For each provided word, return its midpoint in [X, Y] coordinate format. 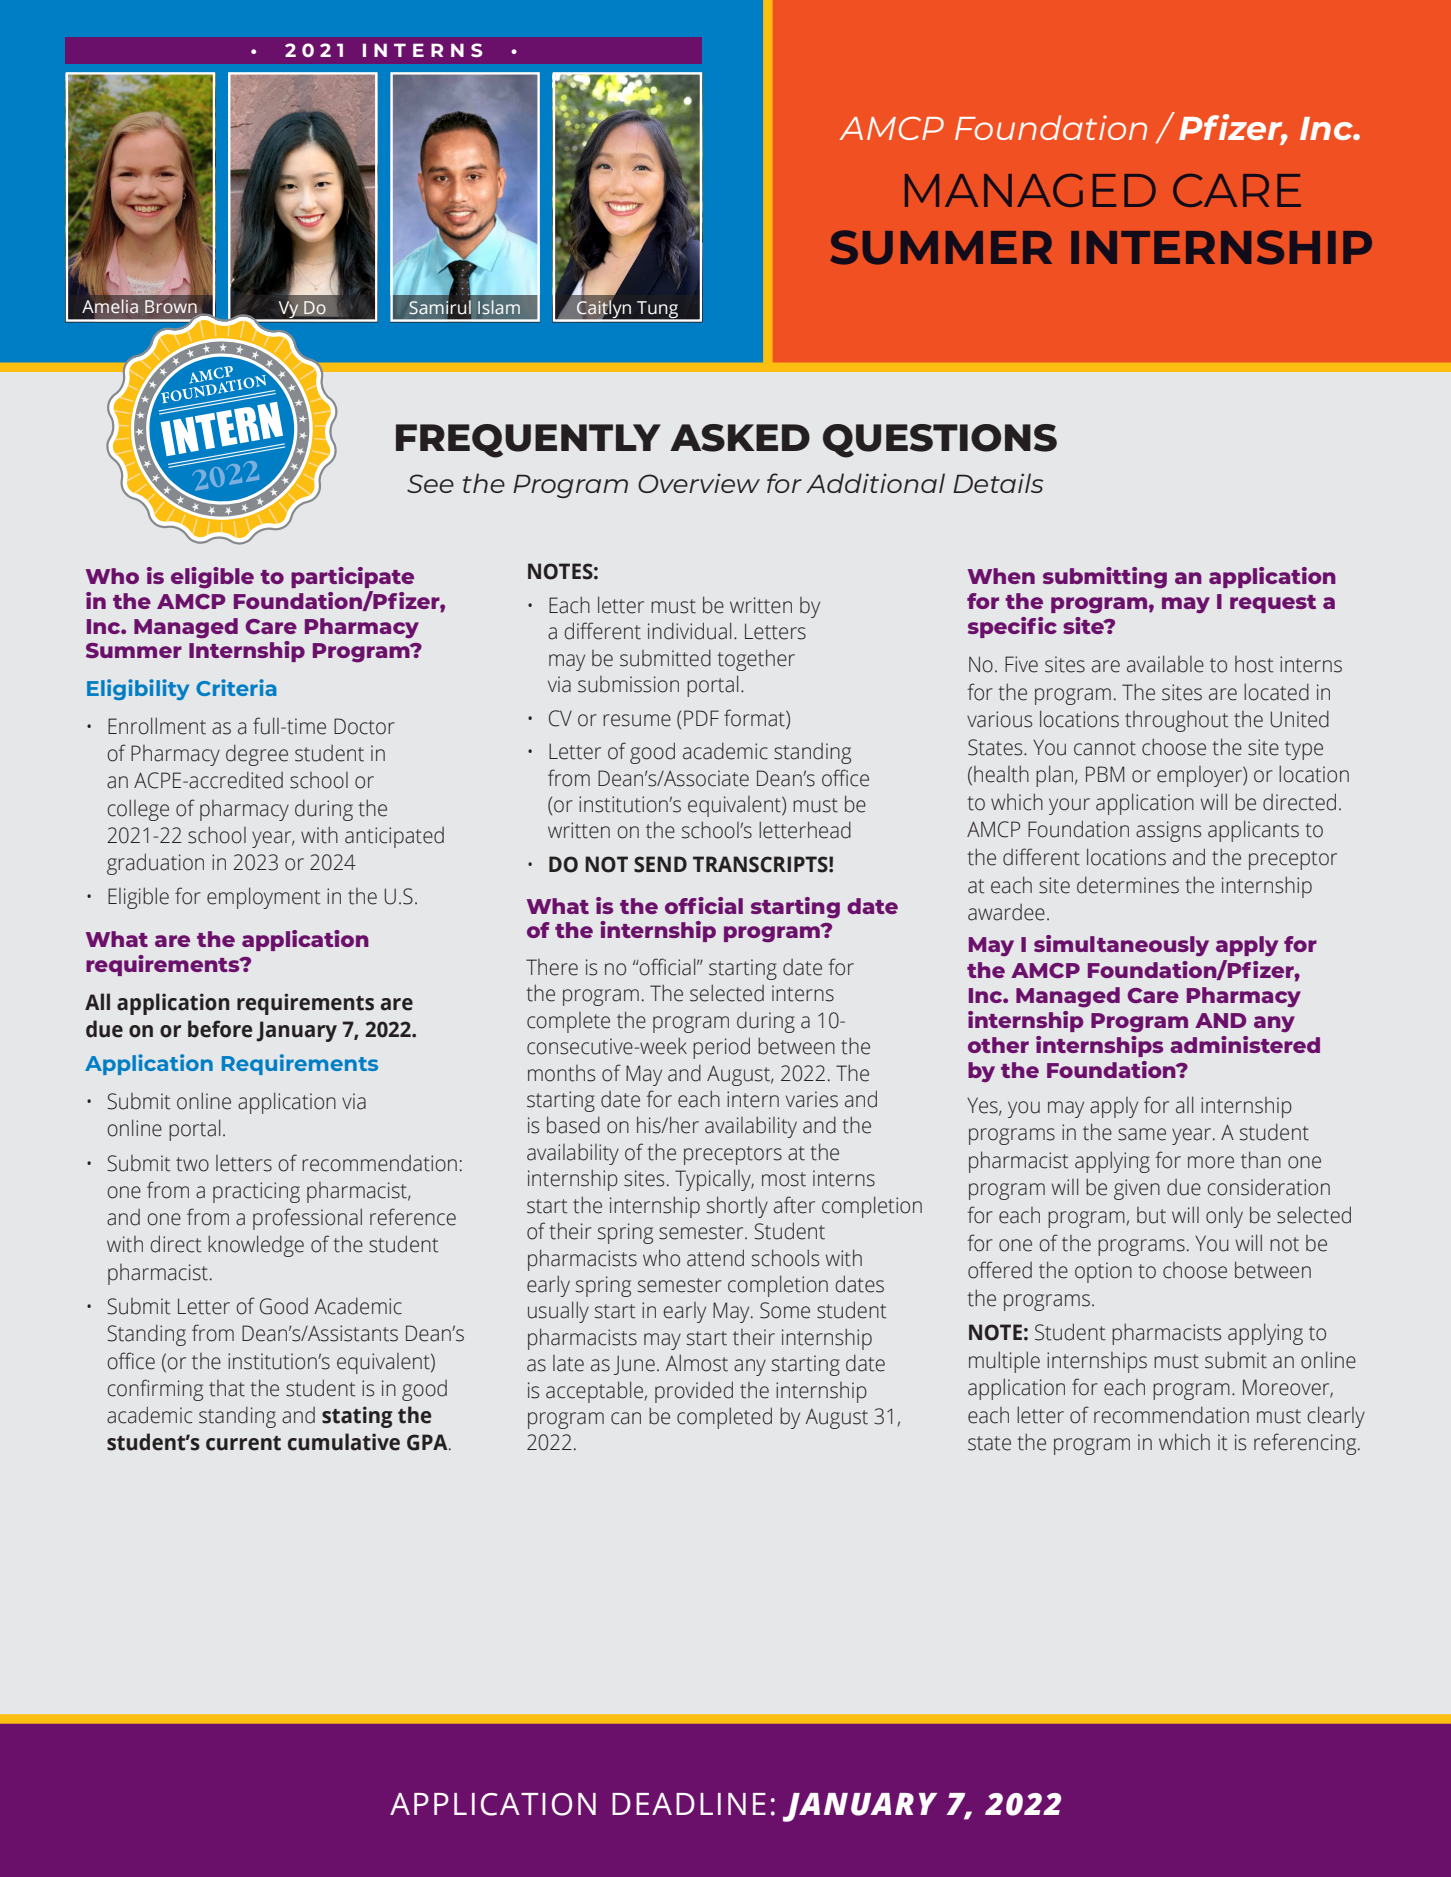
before [220, 1029]
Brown [171, 306]
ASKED [740, 438]
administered [1245, 1044]
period [721, 1048]
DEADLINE [689, 1804]
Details [998, 483]
